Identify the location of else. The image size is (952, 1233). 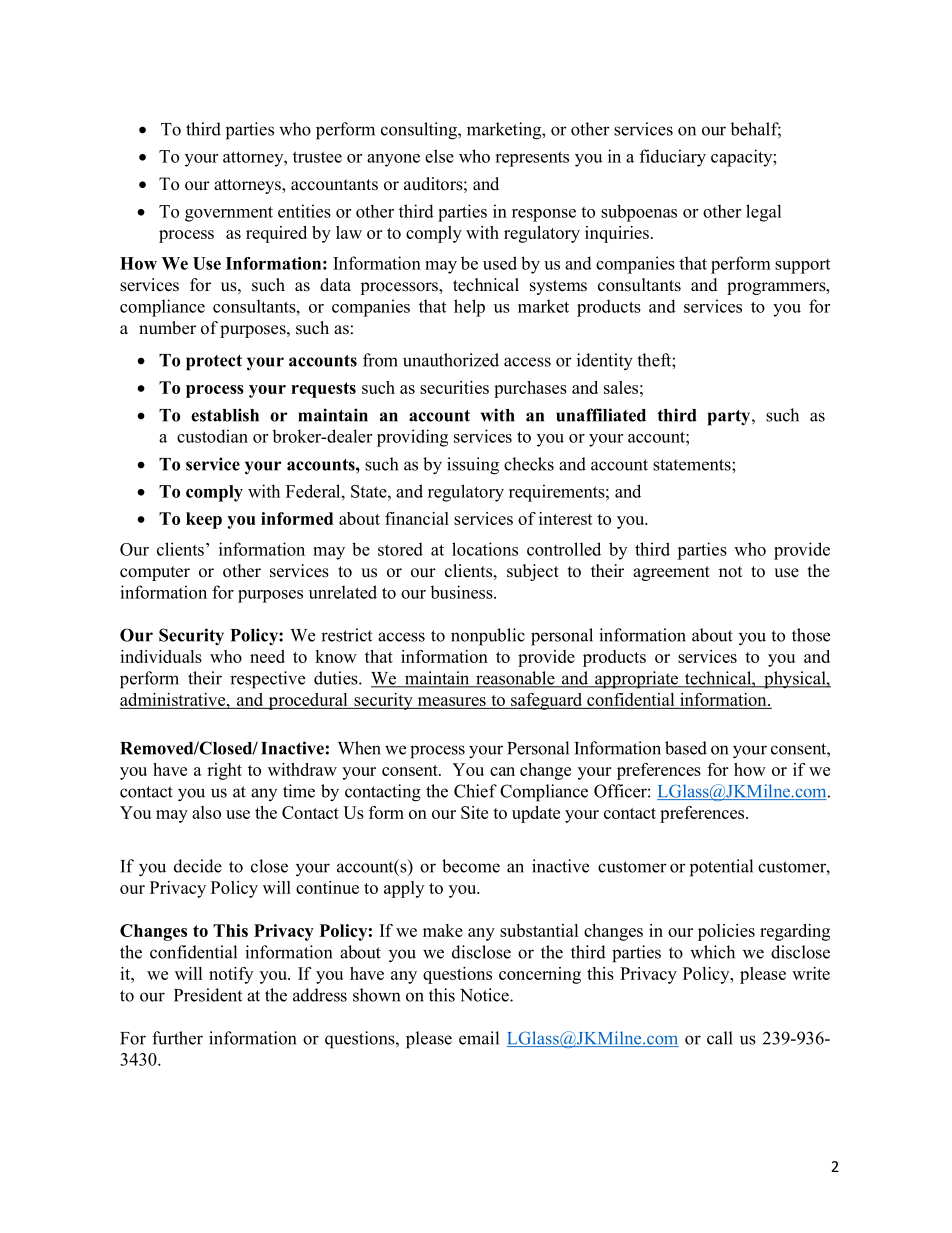
(439, 156).
